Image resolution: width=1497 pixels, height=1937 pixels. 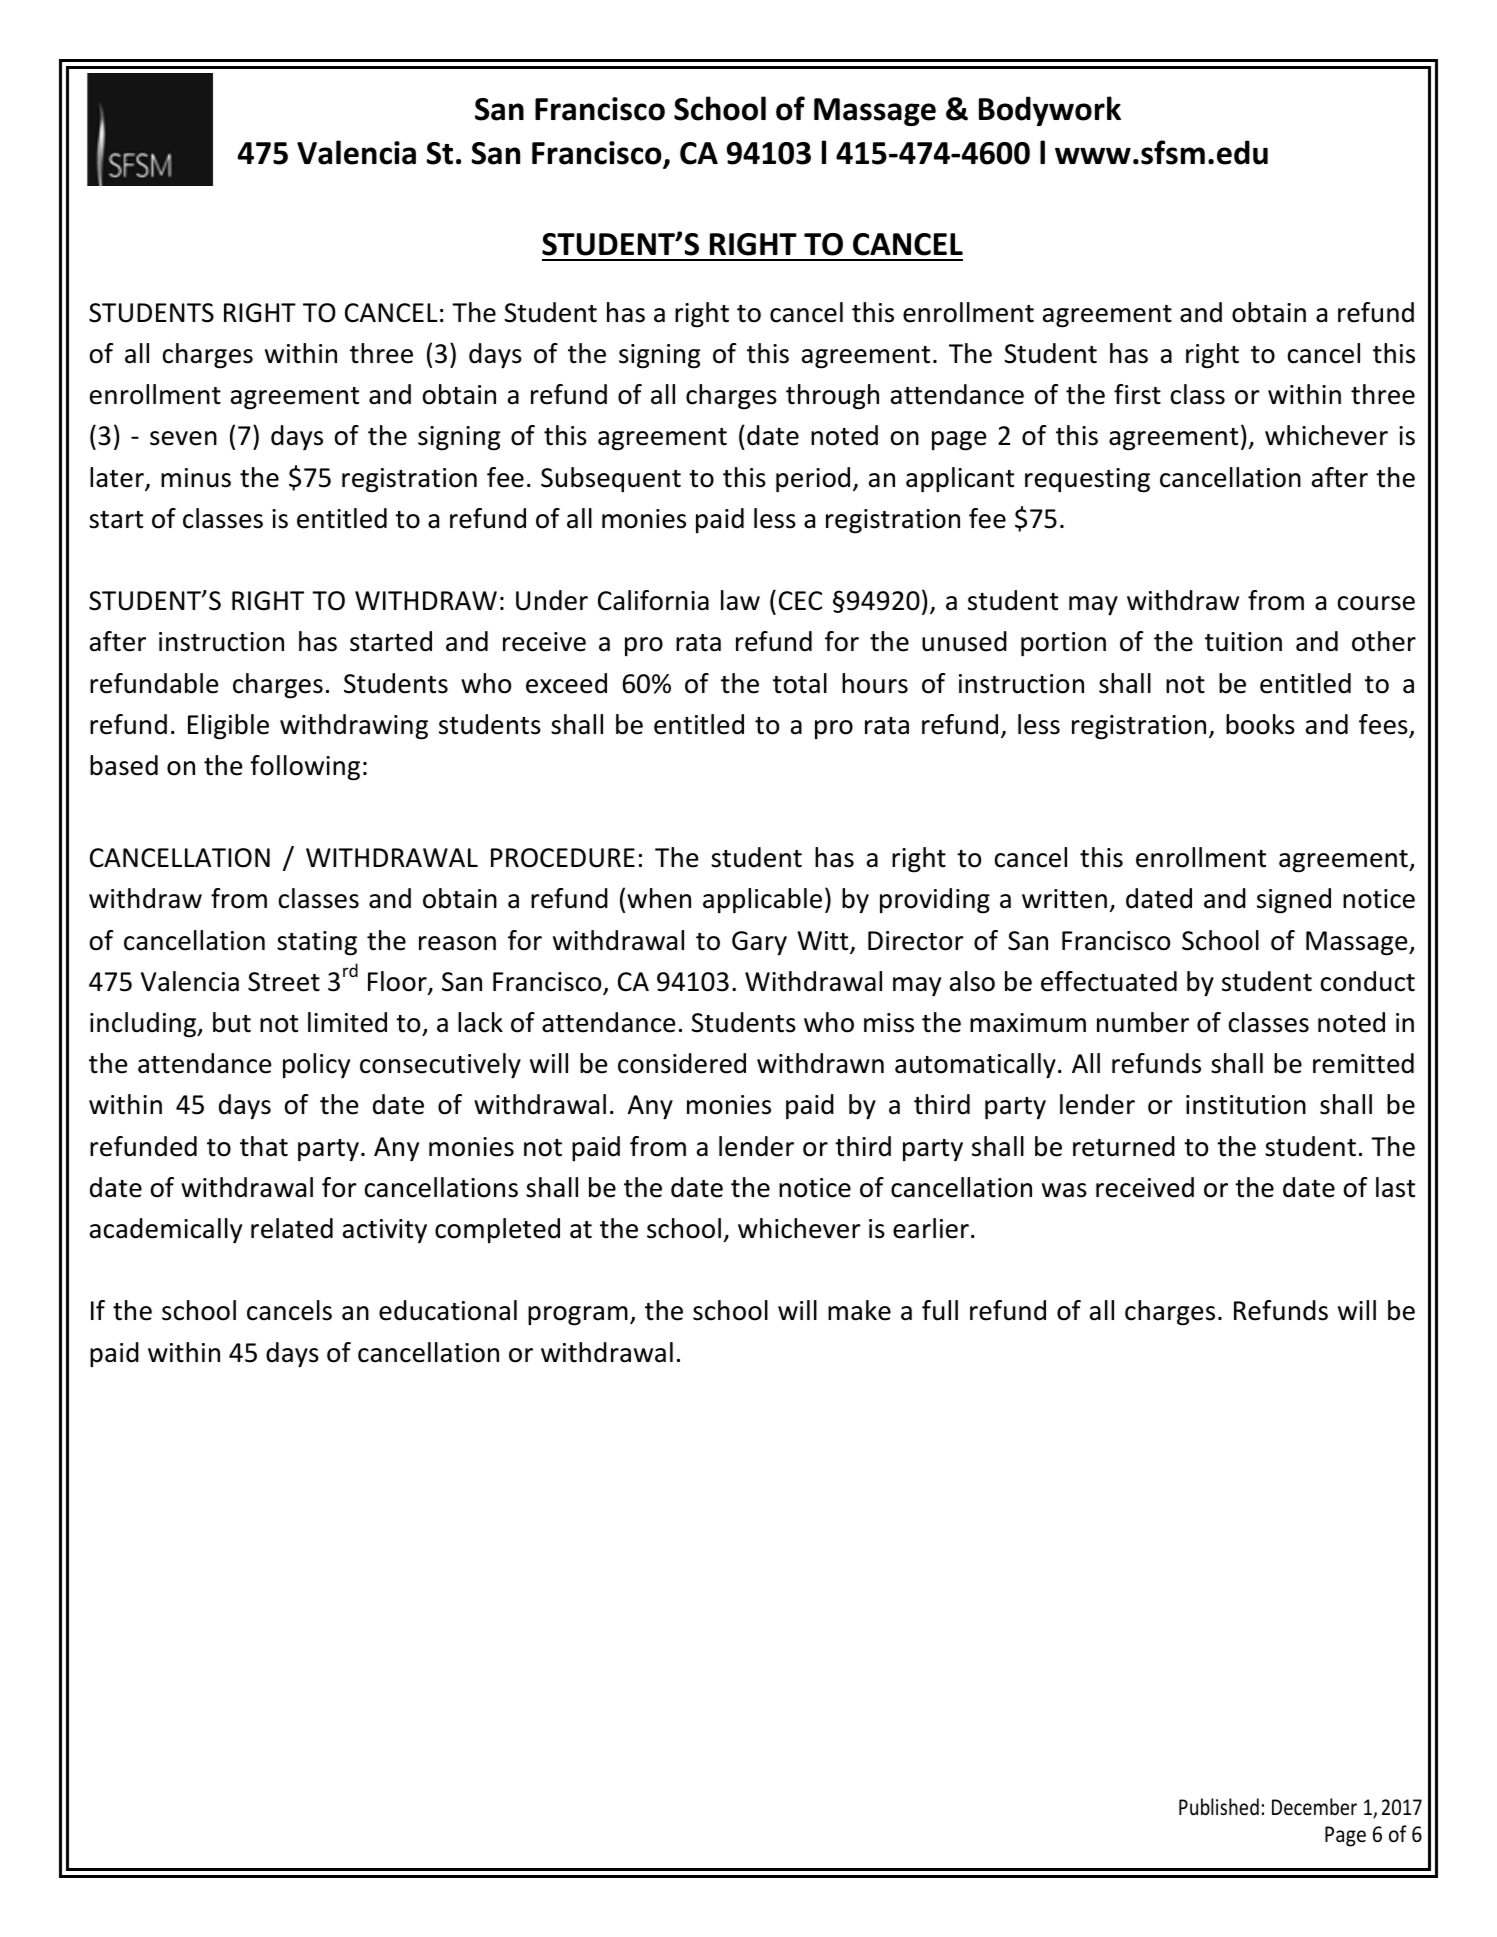 I want to click on educational, so click(x=448, y=1310).
